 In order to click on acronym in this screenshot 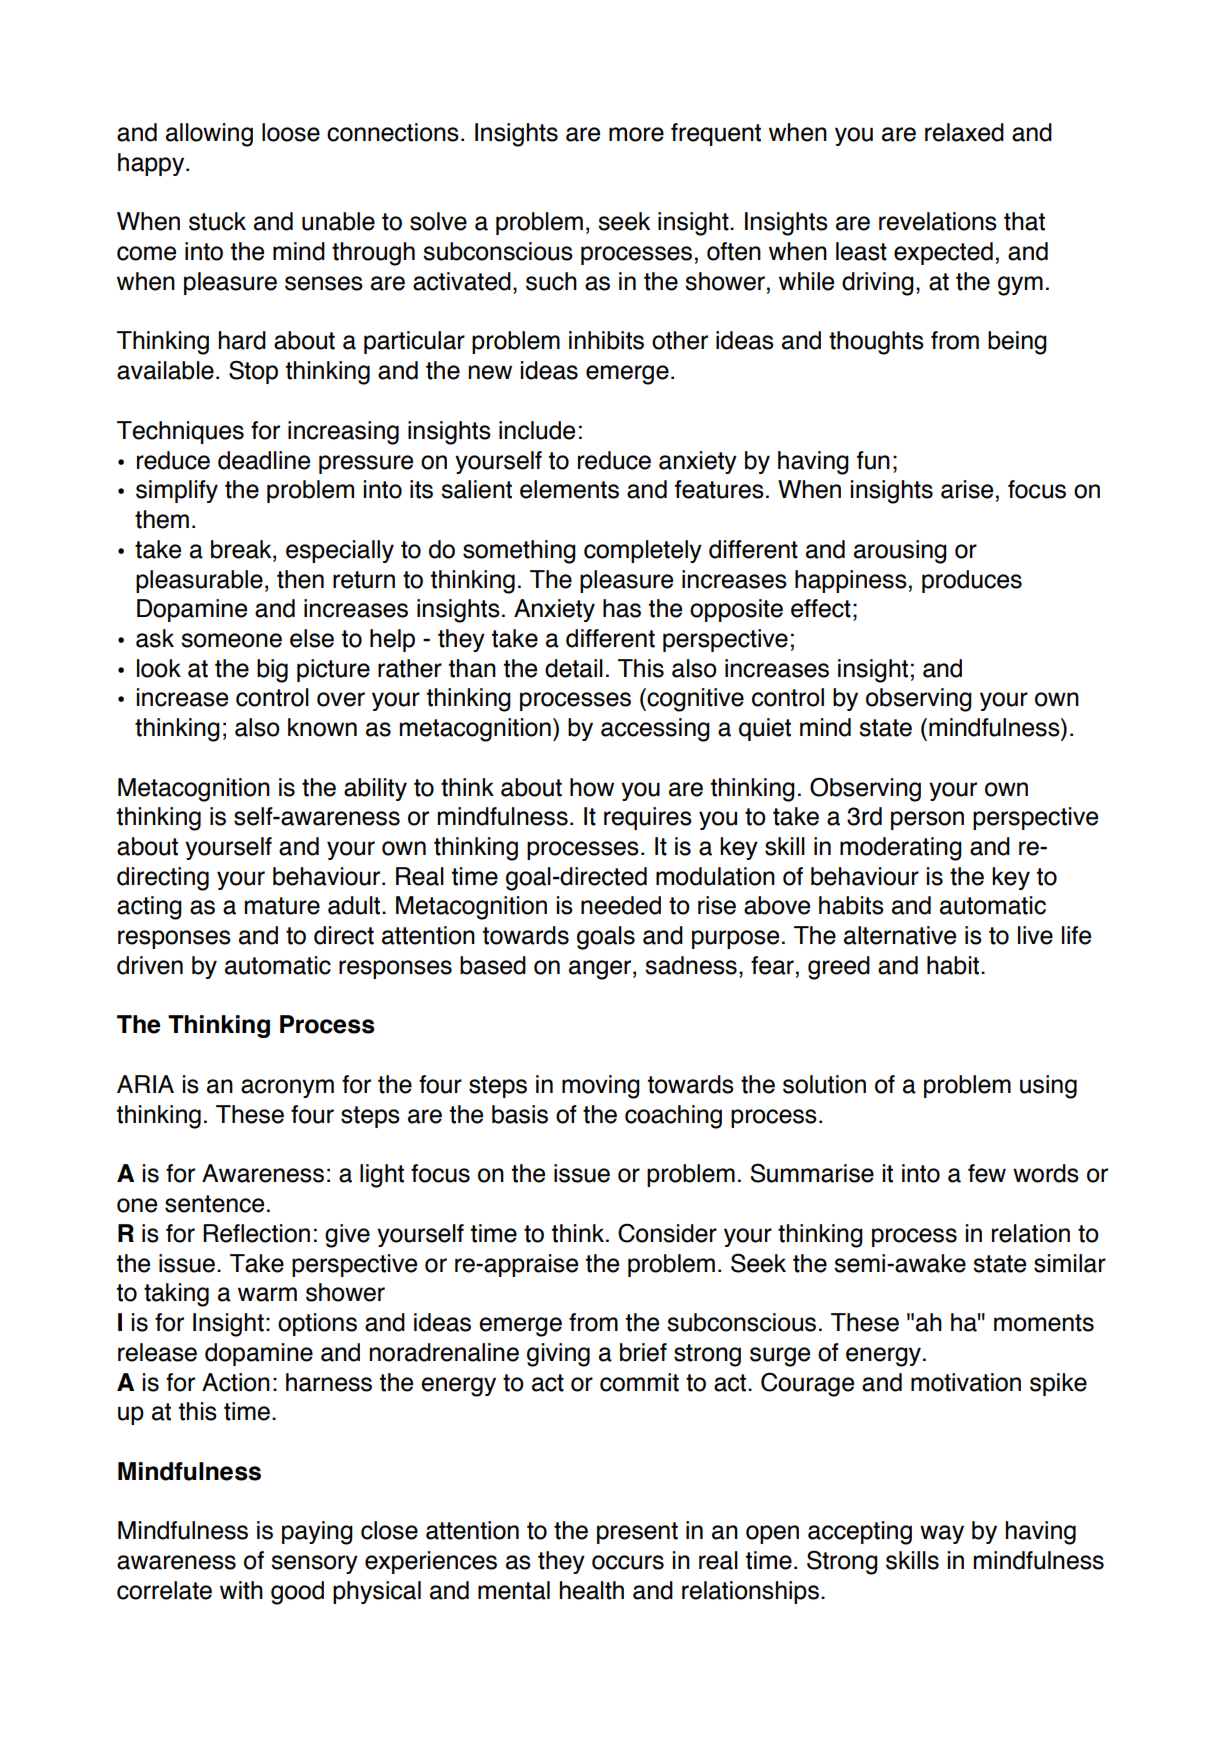, I will do `click(287, 1088)`.
